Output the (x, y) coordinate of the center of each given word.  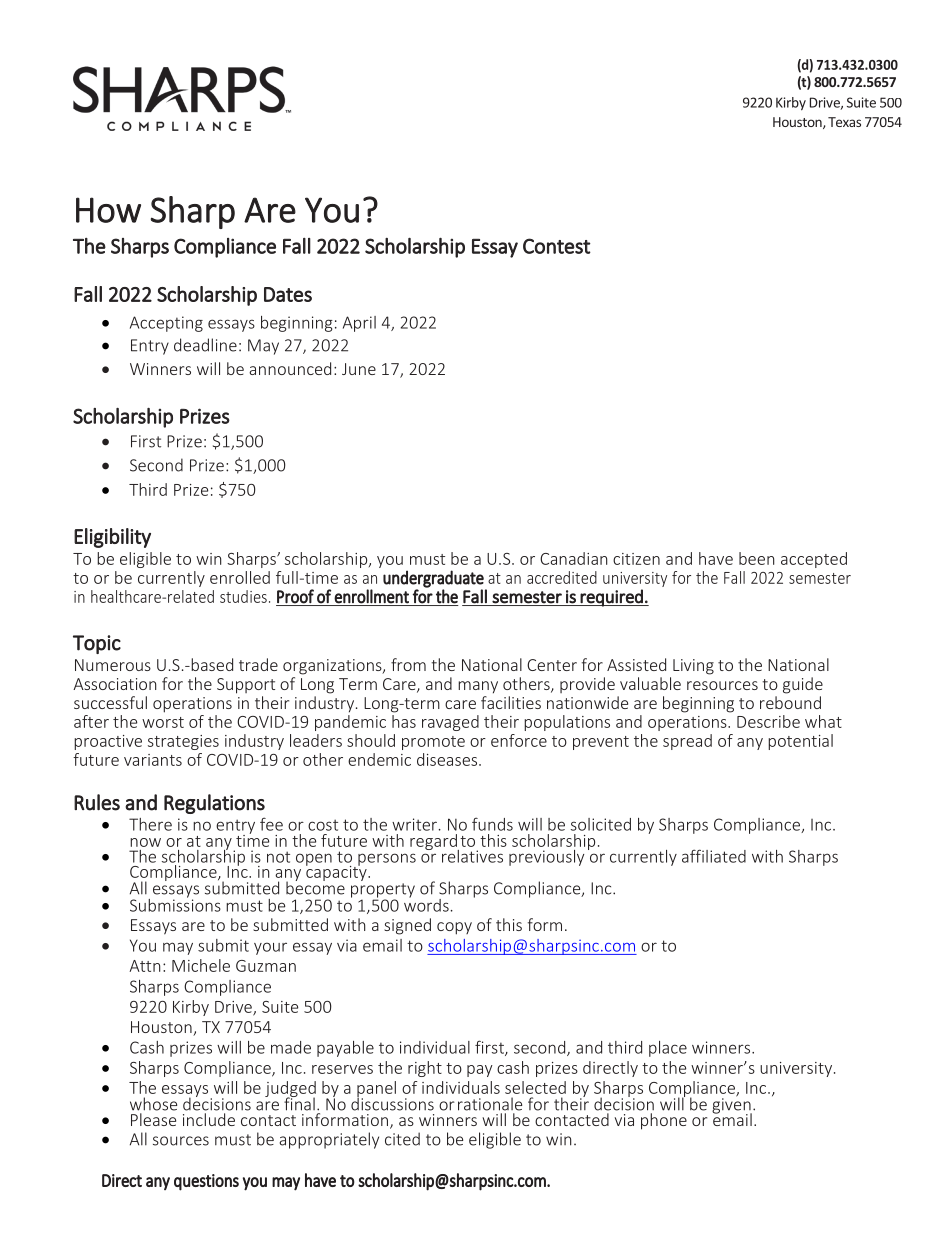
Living (693, 667)
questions (206, 1182)
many (478, 687)
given (732, 1106)
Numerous (113, 665)
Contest (557, 246)
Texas (844, 122)
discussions (392, 1103)
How (108, 210)
